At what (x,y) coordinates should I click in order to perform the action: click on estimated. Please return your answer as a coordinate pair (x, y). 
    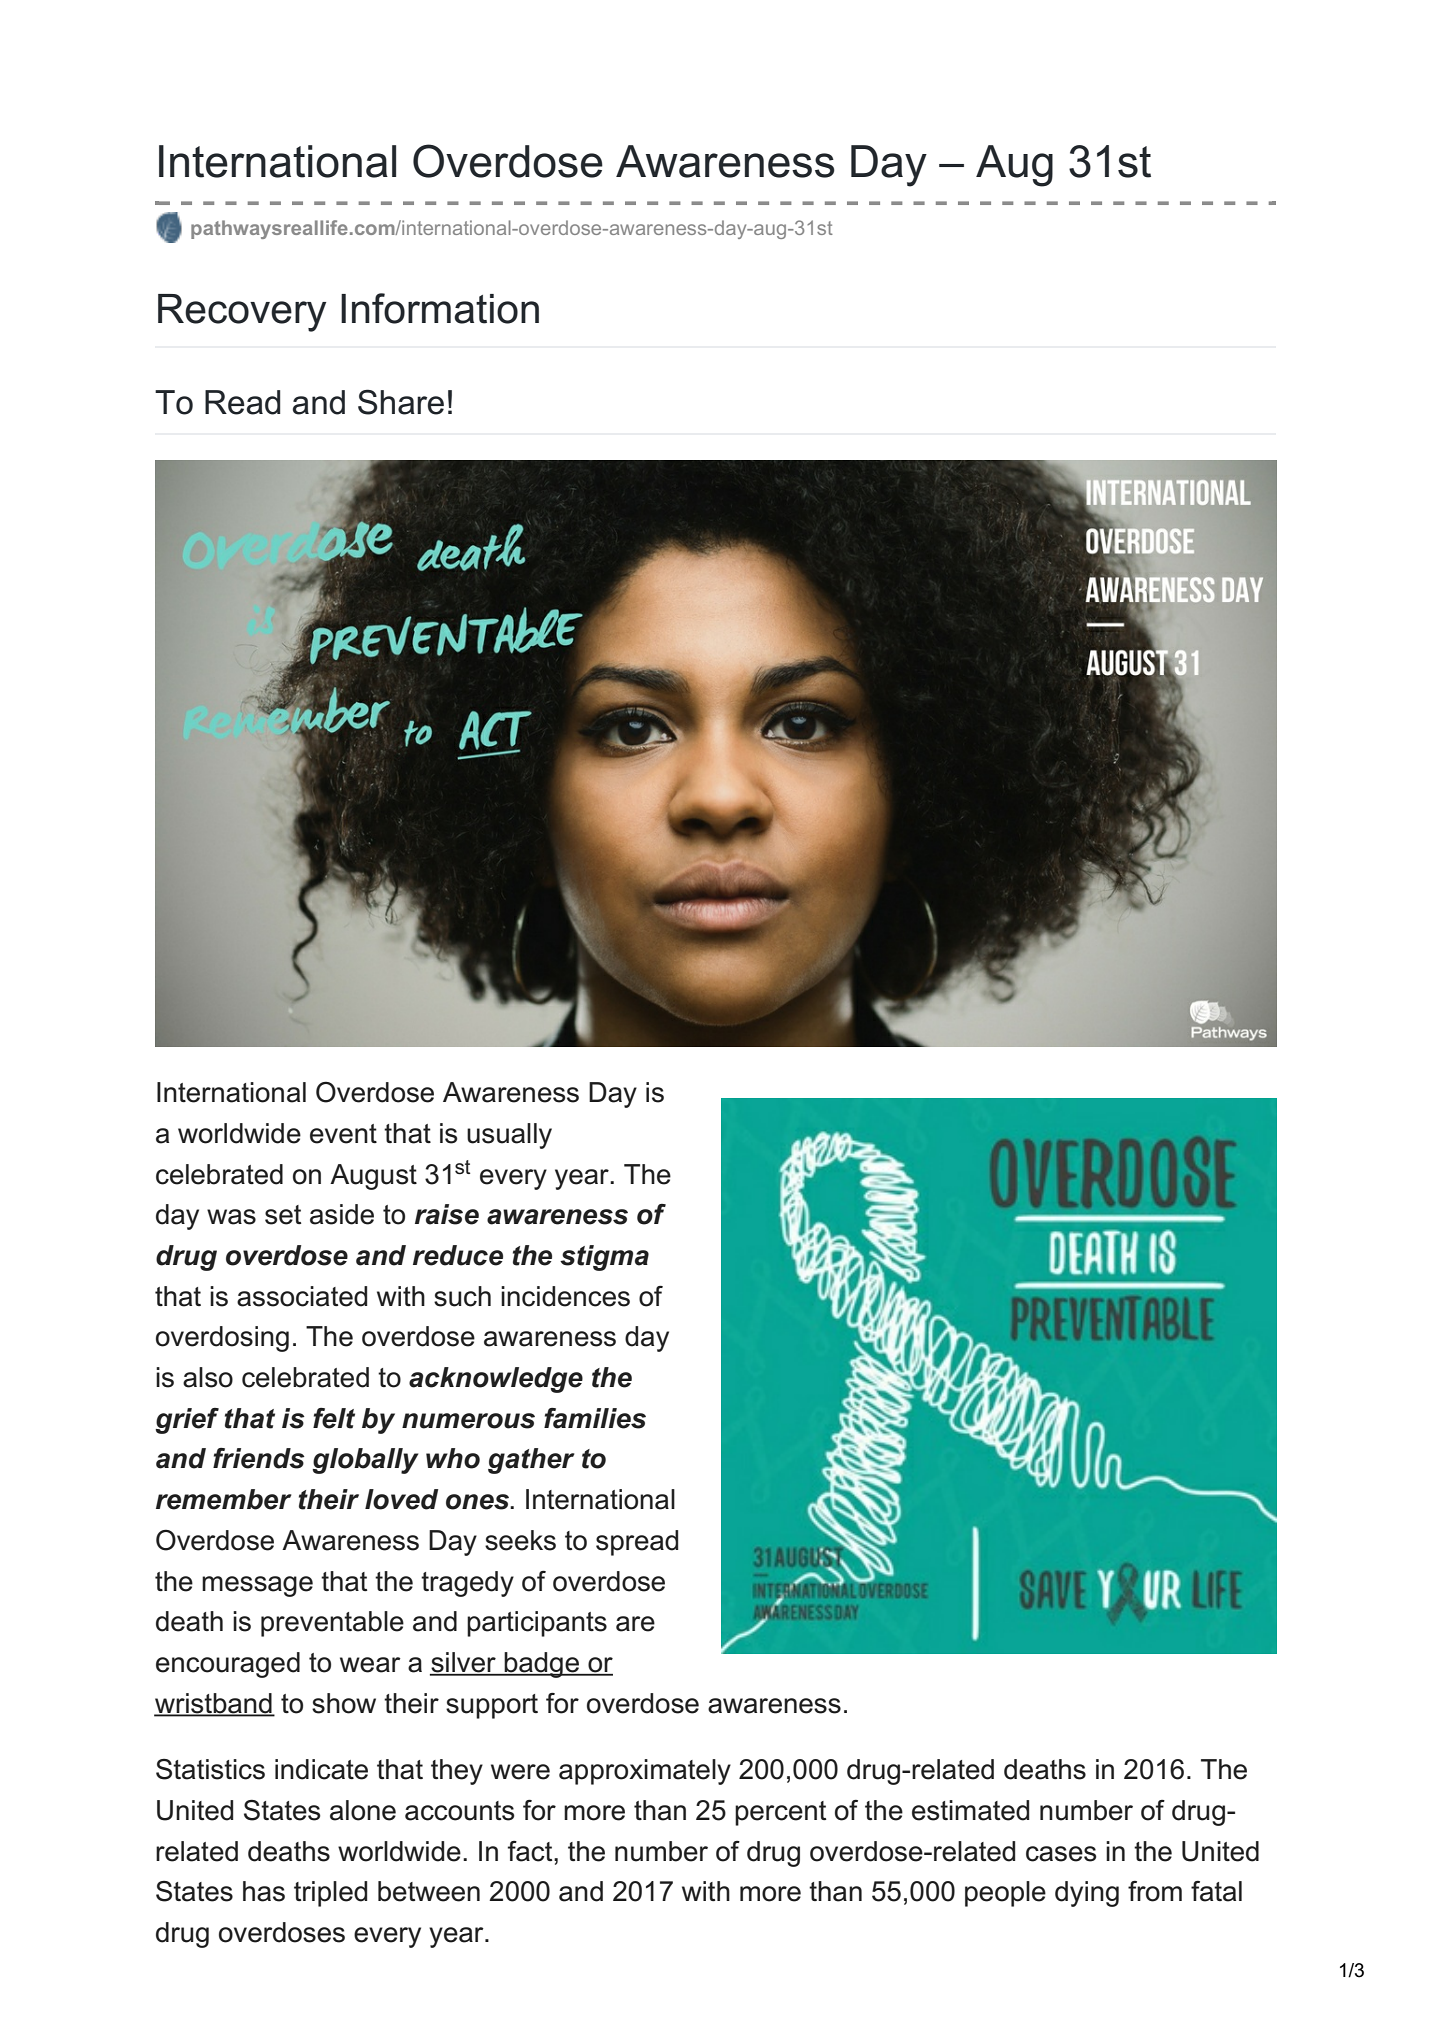
    Looking at the image, I should click on (970, 1810).
